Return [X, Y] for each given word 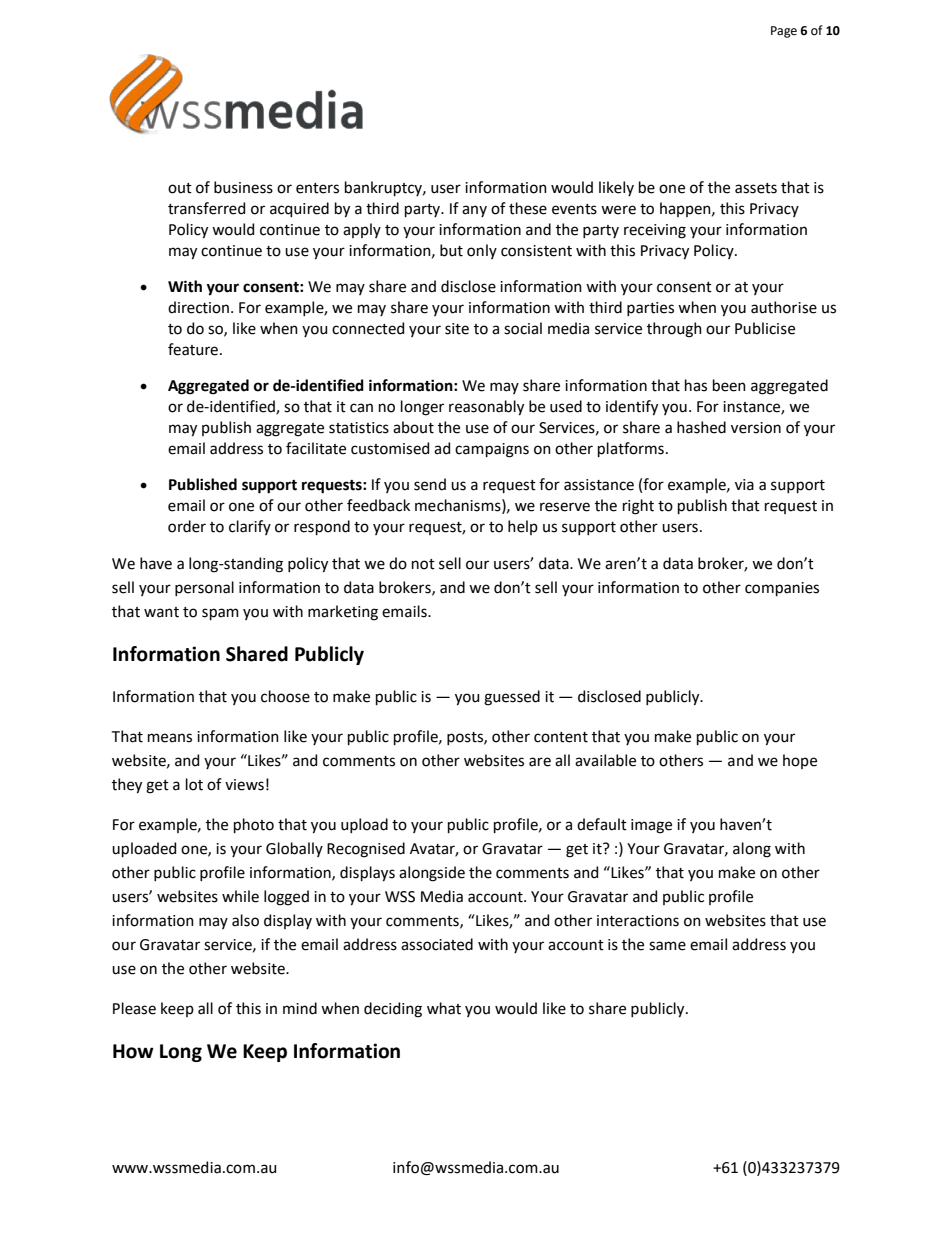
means [170, 738]
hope [800, 761]
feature [193, 349]
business [243, 187]
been [729, 385]
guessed [512, 698]
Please [134, 1008]
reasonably [486, 408]
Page [784, 32]
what [444, 1008]
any [474, 211]
